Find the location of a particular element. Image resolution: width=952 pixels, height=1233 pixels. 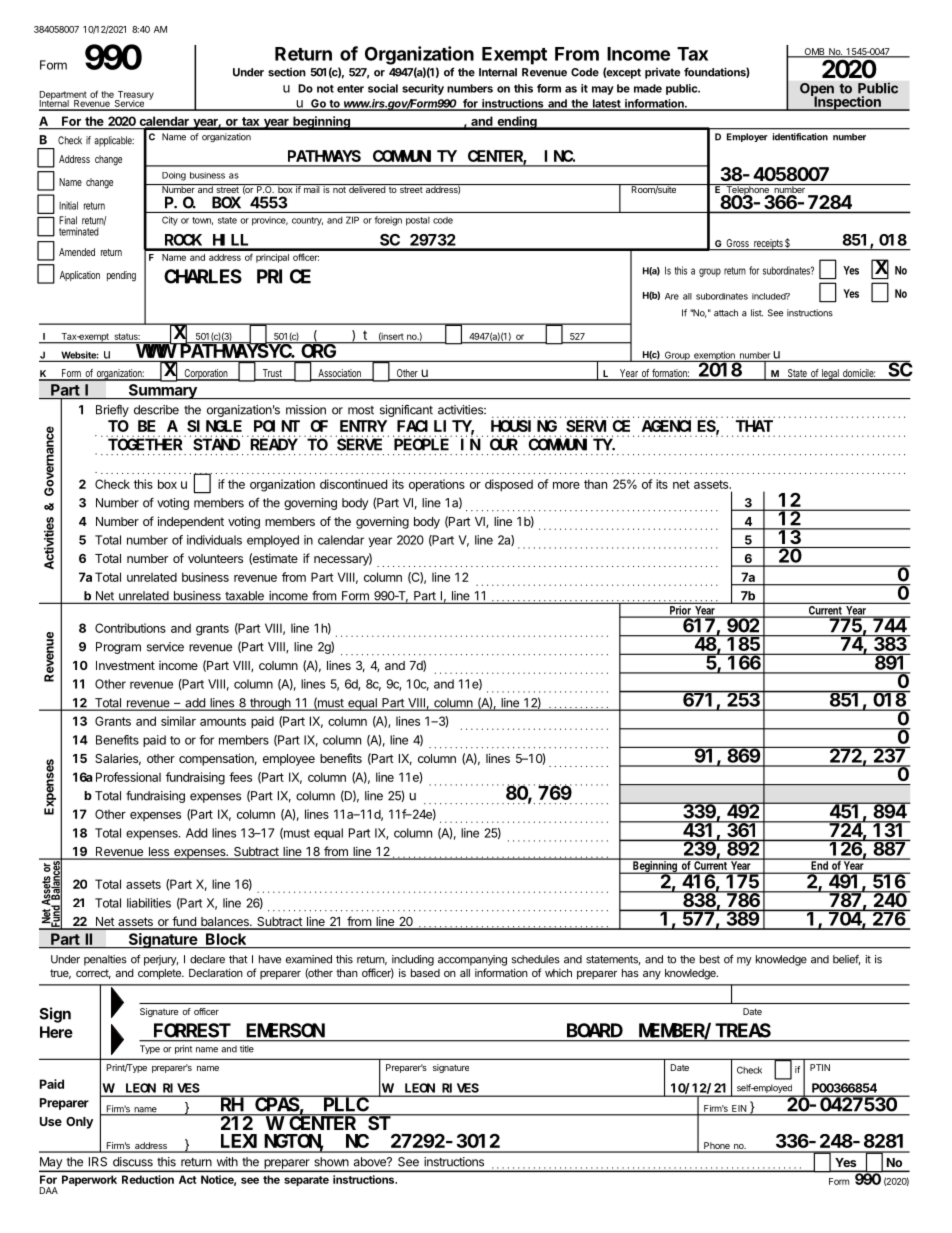

through is located at coordinates (270, 704).
